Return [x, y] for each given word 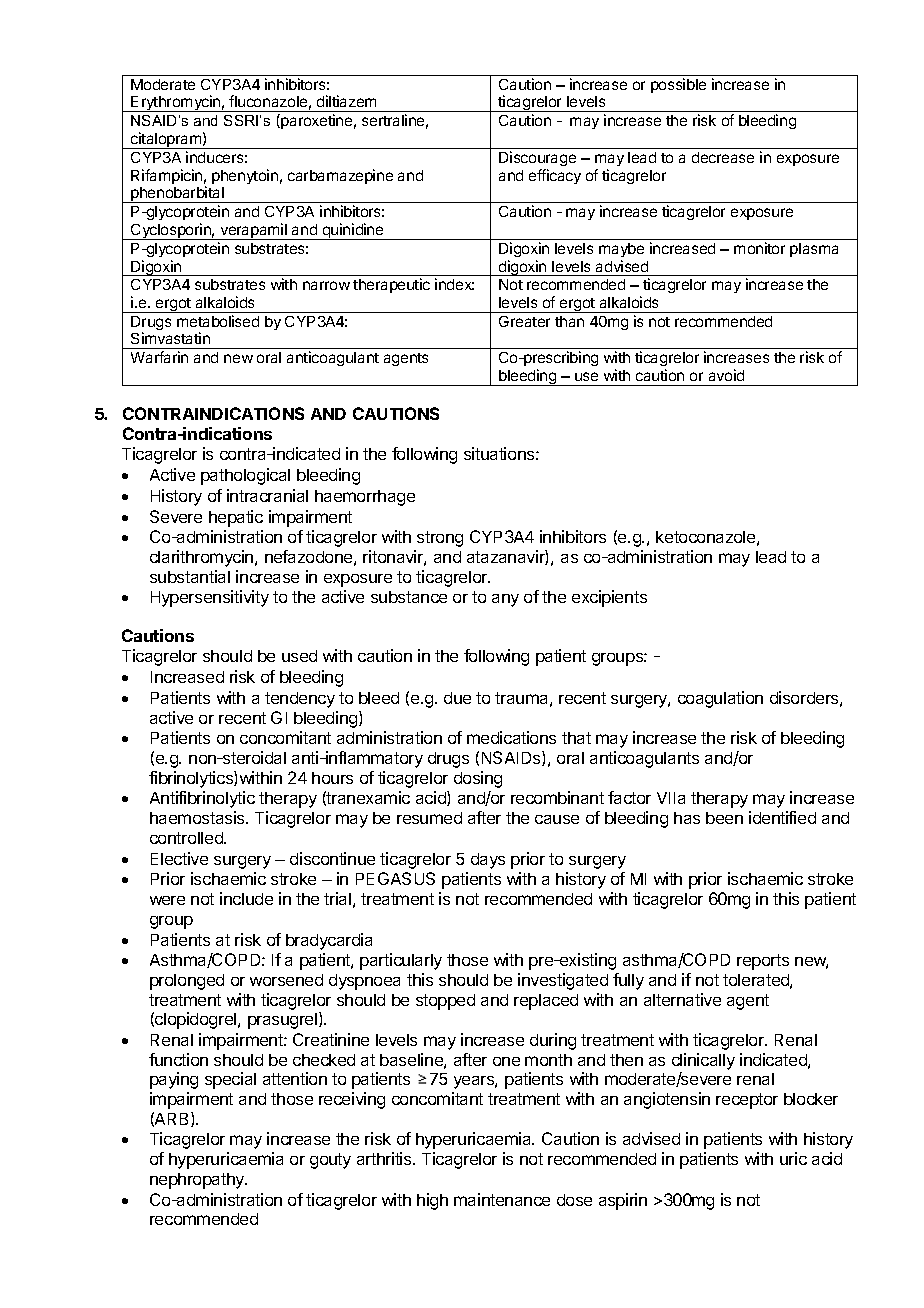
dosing [478, 779]
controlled [187, 838]
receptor [747, 1101]
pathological [245, 476]
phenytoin [245, 176]
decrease [723, 157]
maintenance [502, 1199]
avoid [726, 375]
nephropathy [198, 1181]
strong [440, 539]
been [724, 818]
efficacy [555, 176]
